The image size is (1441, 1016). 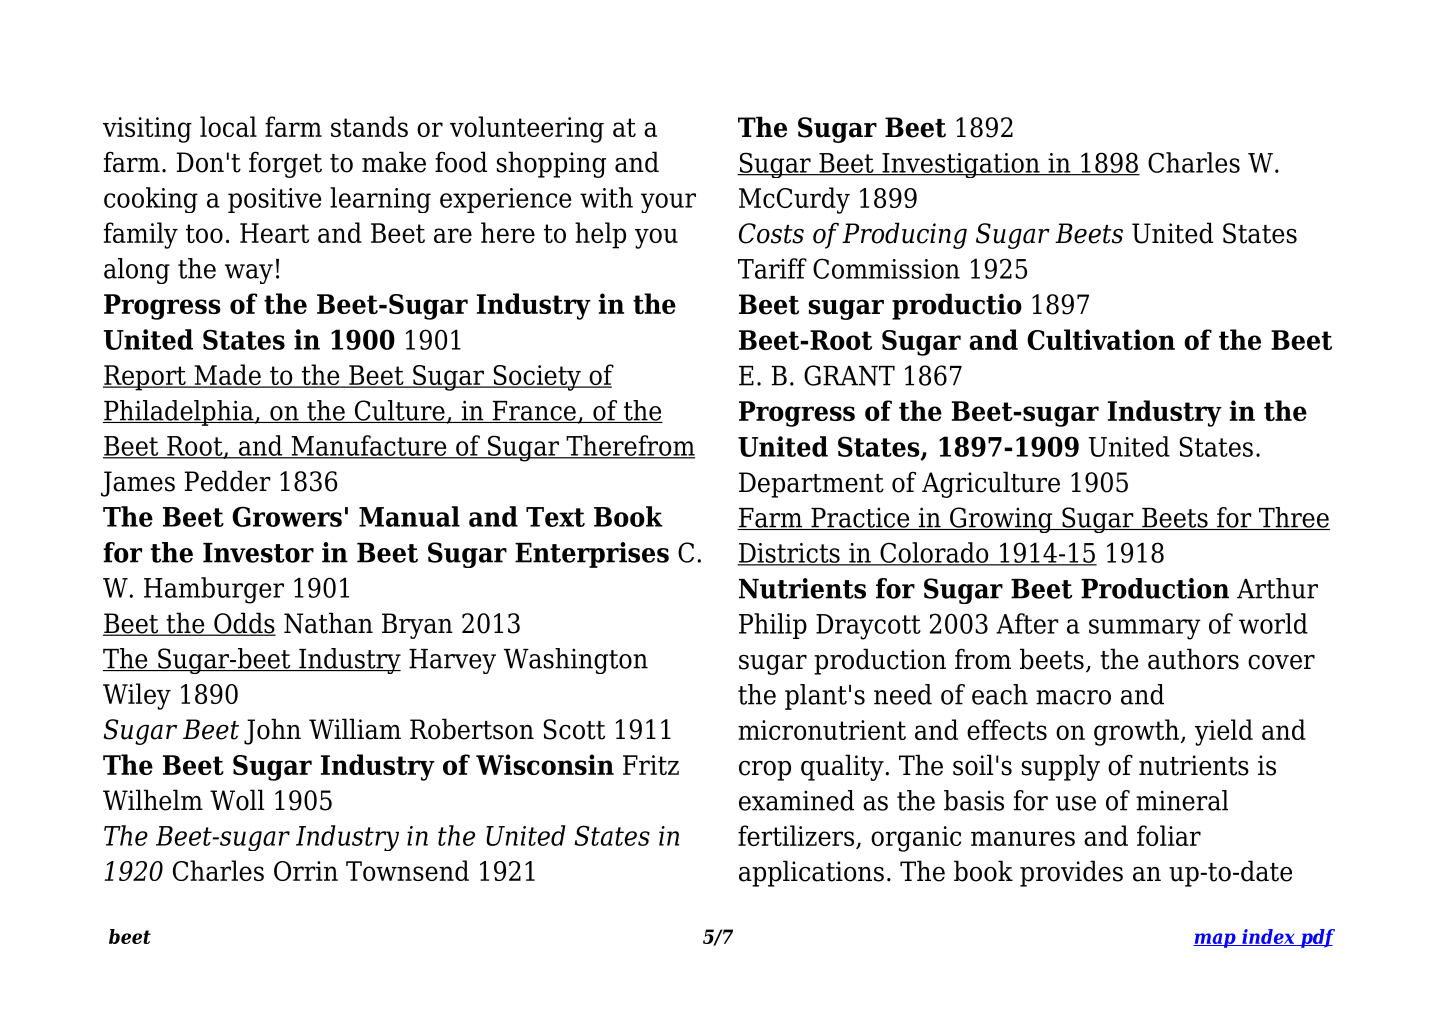 What do you see at coordinates (961, 165) in the page?
I see `Investigation` at bounding box center [961, 165].
